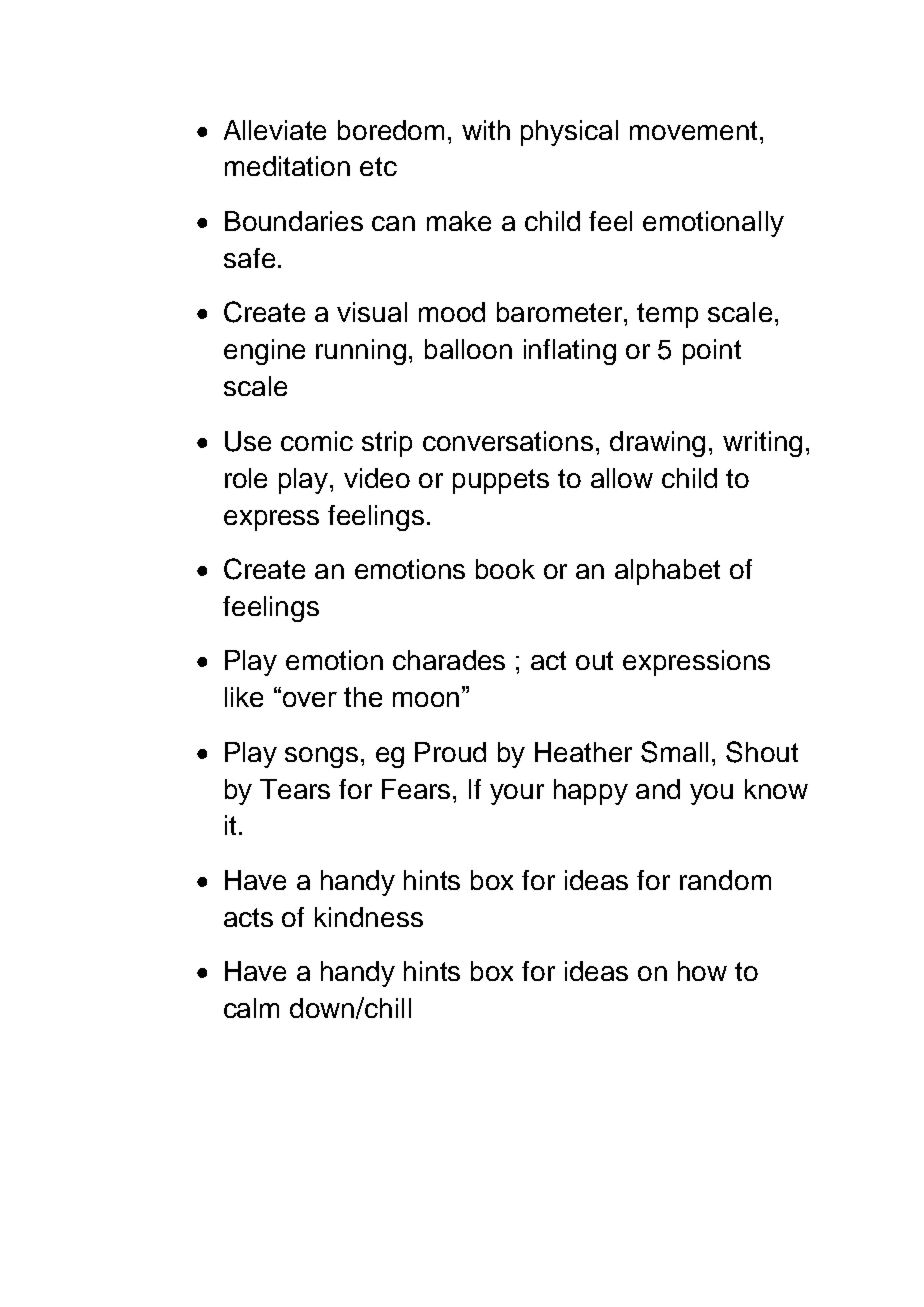 This screenshot has height=1307, width=924. What do you see at coordinates (695, 130) in the screenshot?
I see `movement` at bounding box center [695, 130].
